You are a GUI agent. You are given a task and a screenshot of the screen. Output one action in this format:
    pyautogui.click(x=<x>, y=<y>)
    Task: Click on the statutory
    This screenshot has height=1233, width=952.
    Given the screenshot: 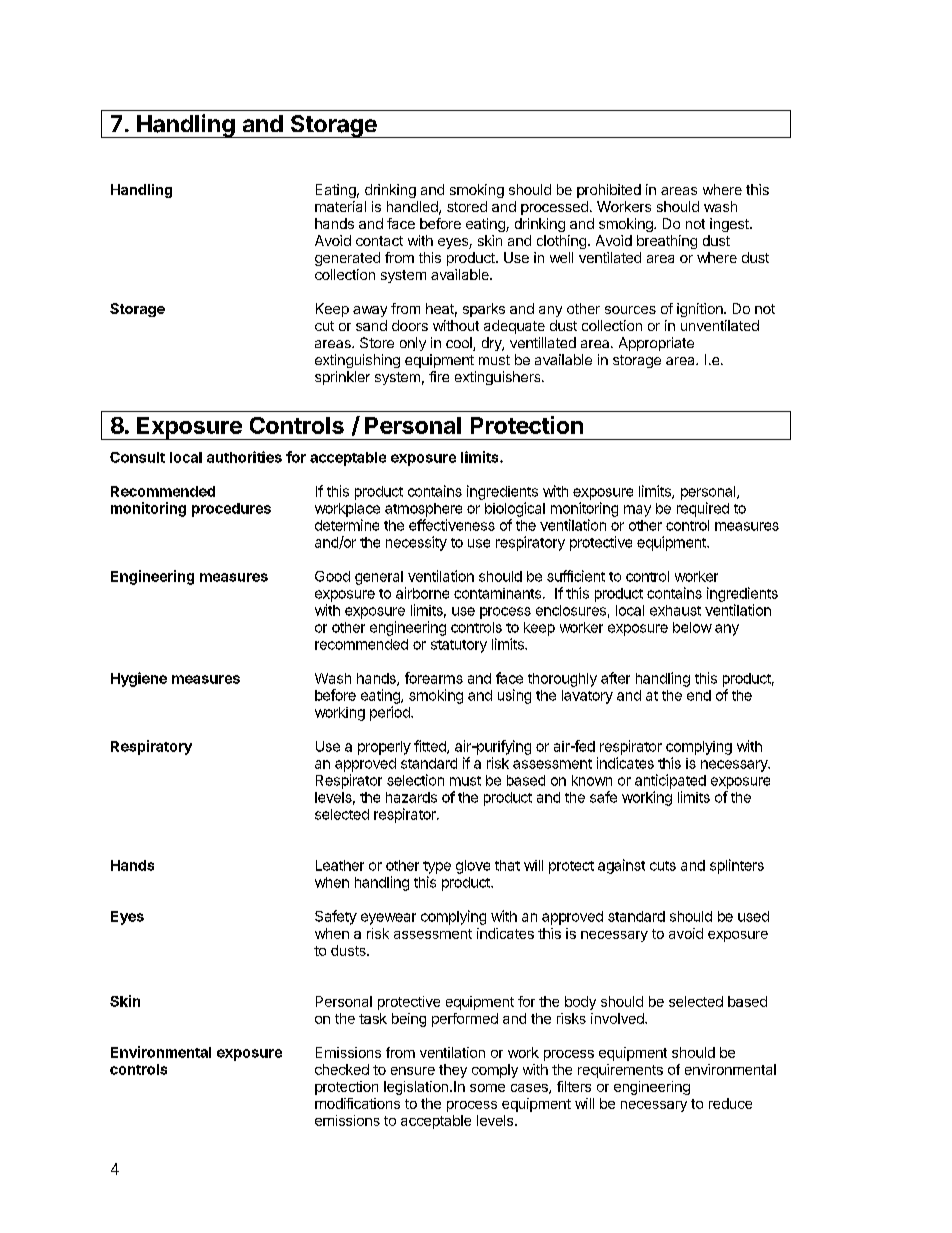 What is the action you would take?
    pyautogui.click(x=459, y=646)
